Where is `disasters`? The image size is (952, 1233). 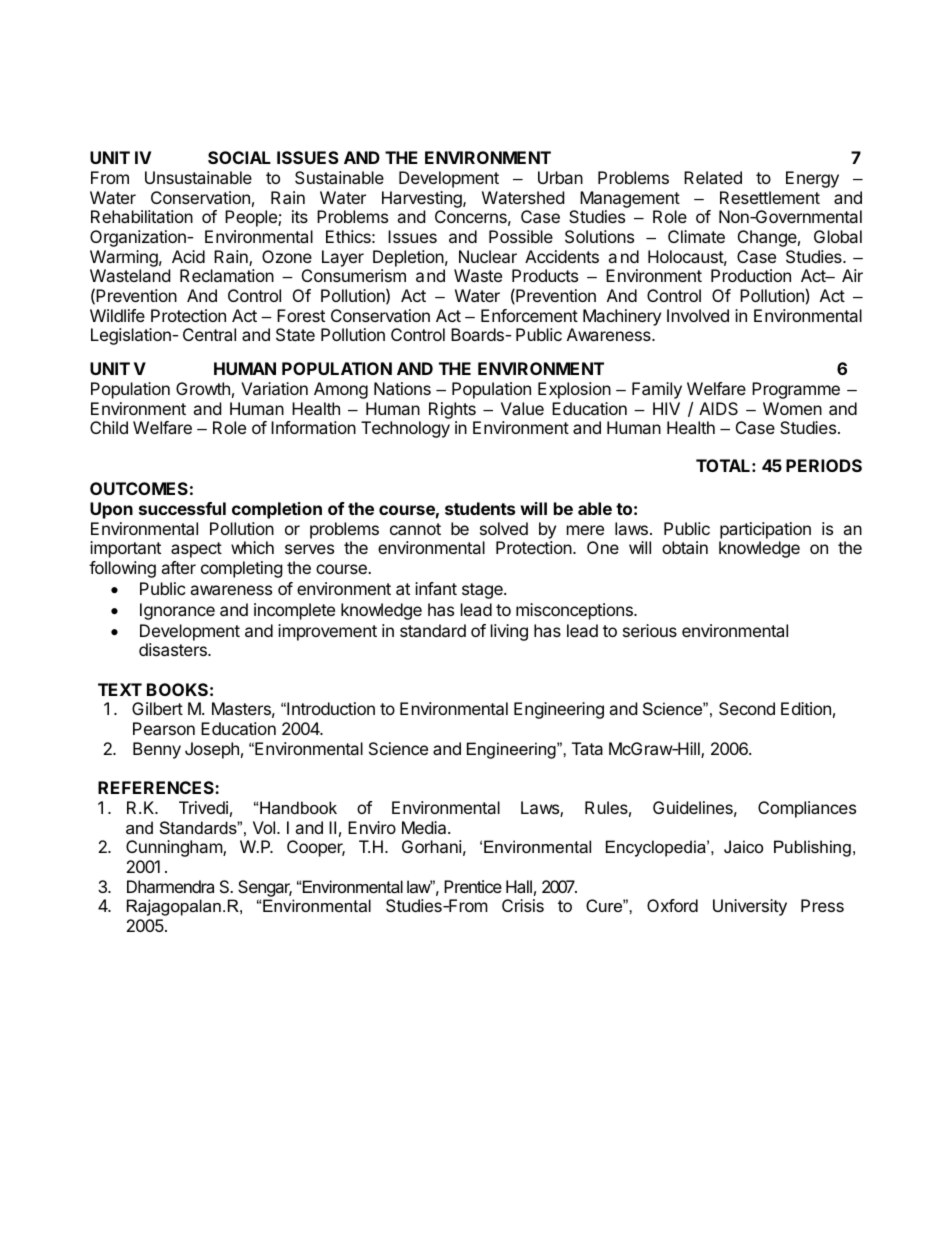 disasters is located at coordinates (174, 649).
